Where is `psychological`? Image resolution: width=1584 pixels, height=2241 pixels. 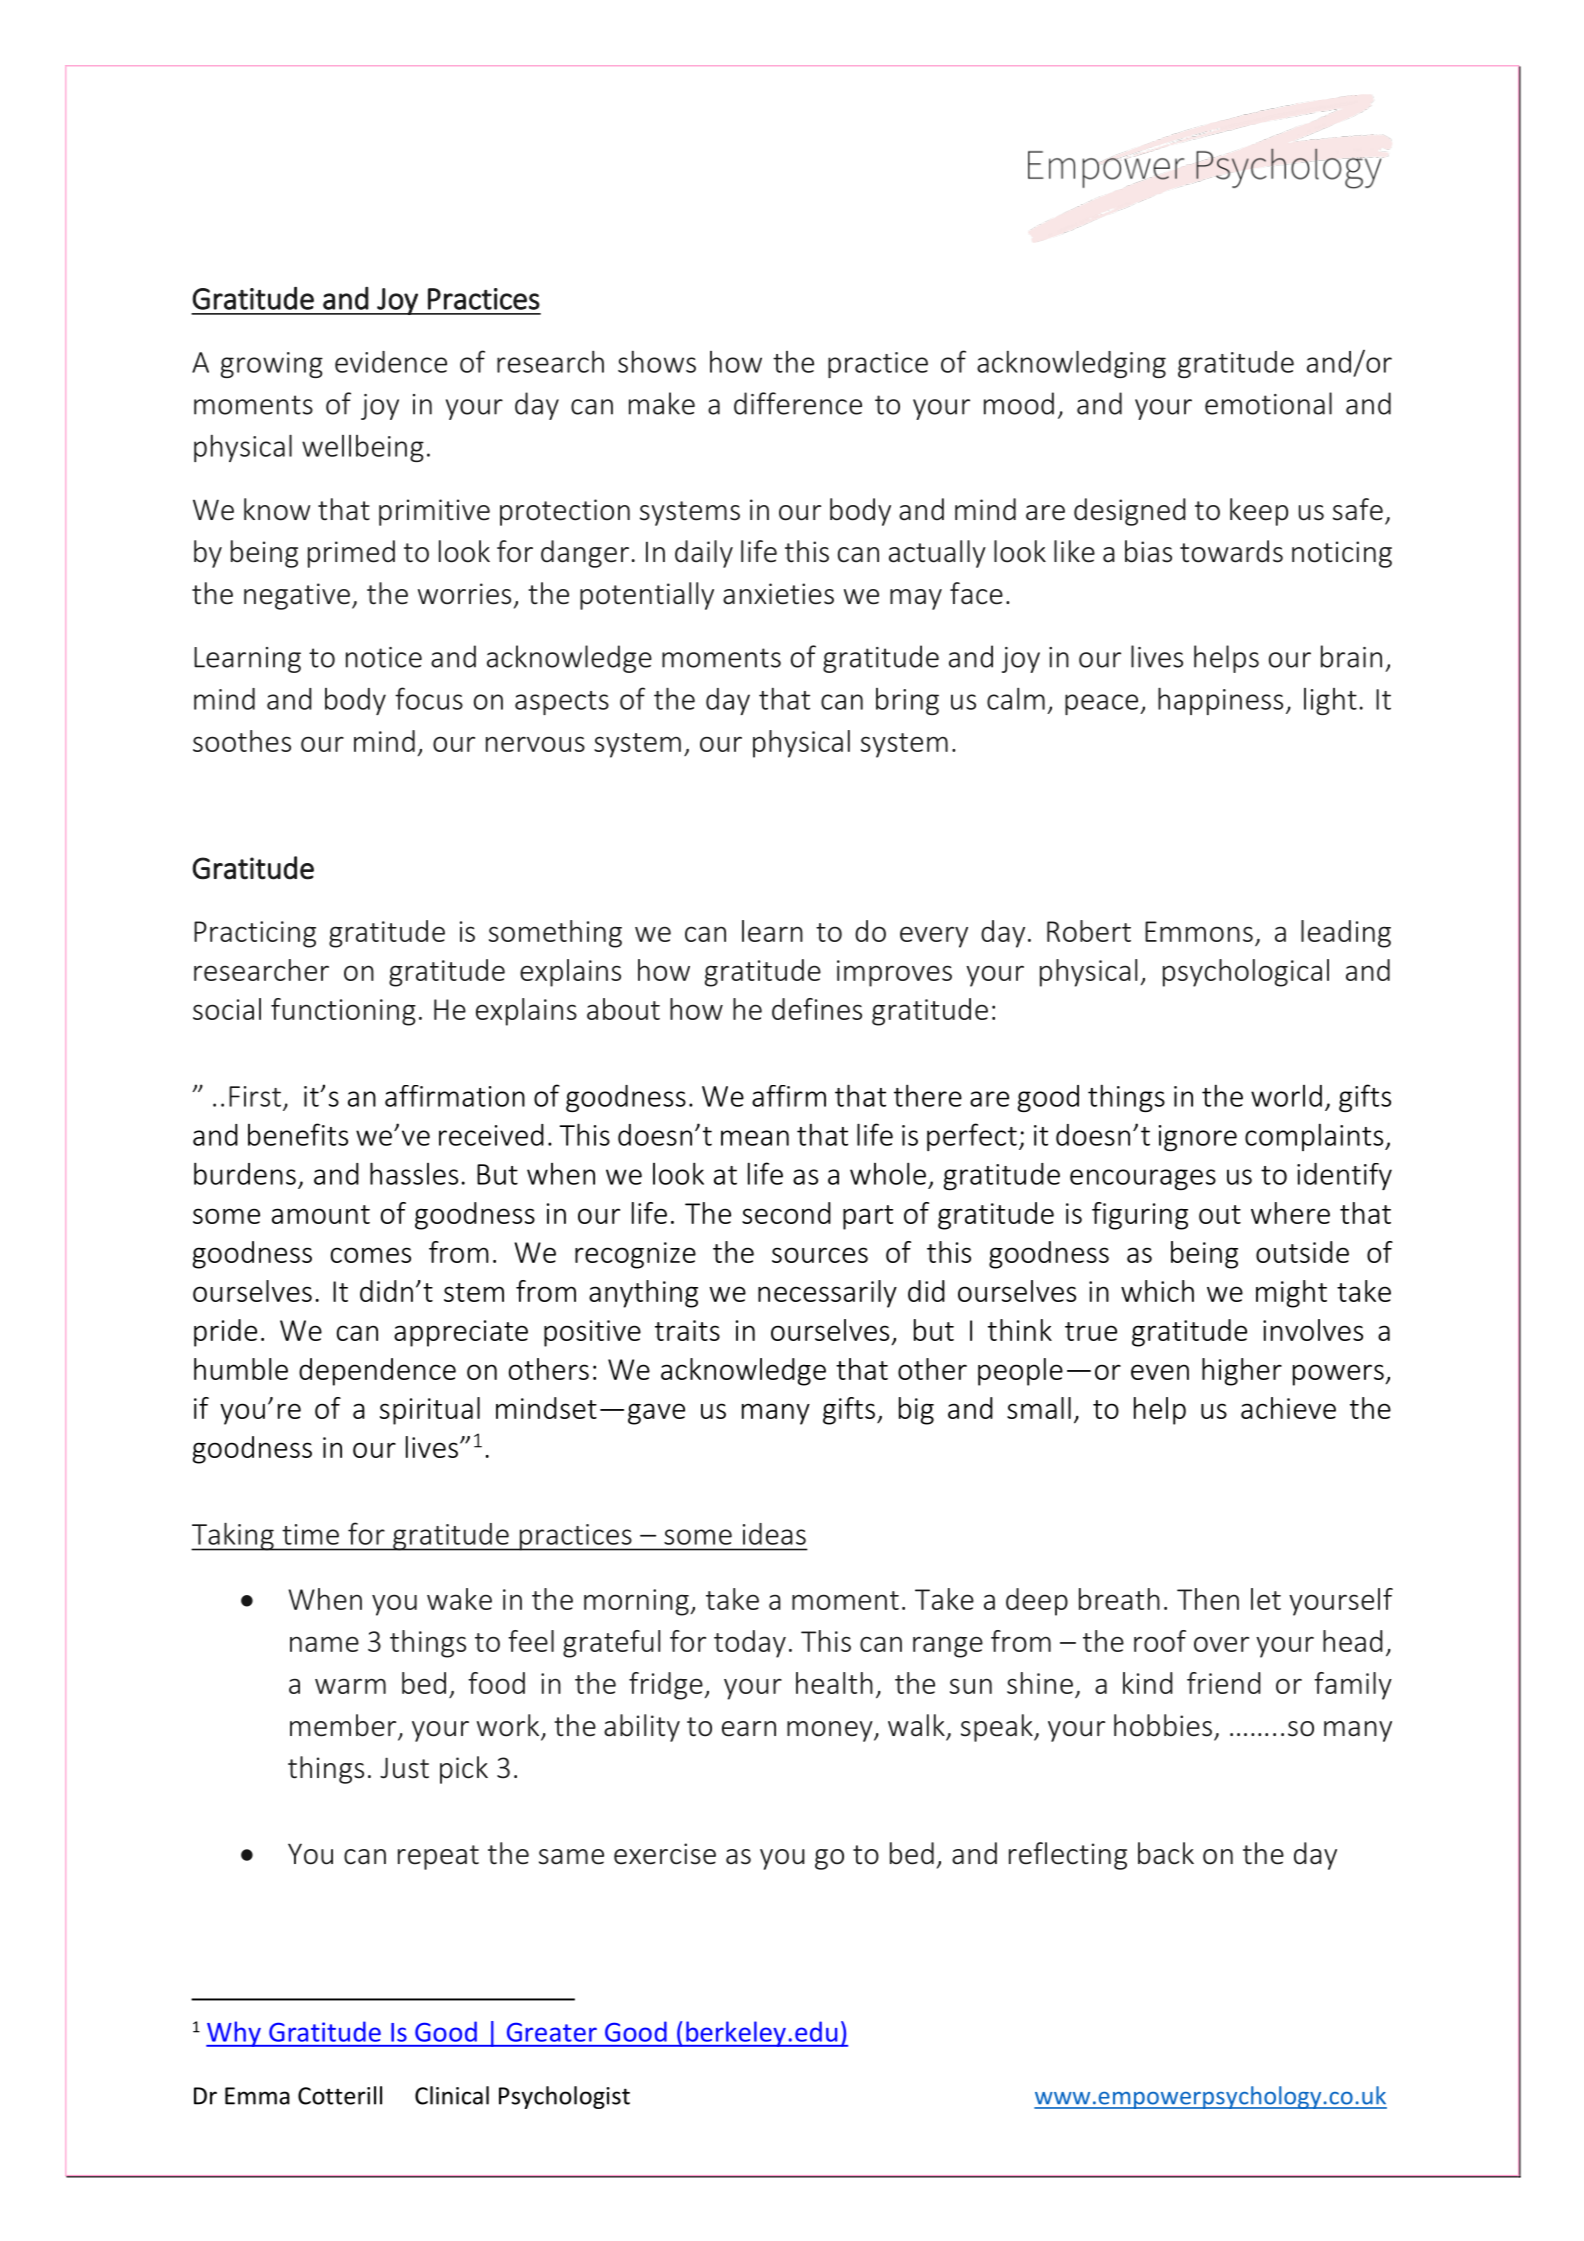 psychological is located at coordinates (1246, 973).
